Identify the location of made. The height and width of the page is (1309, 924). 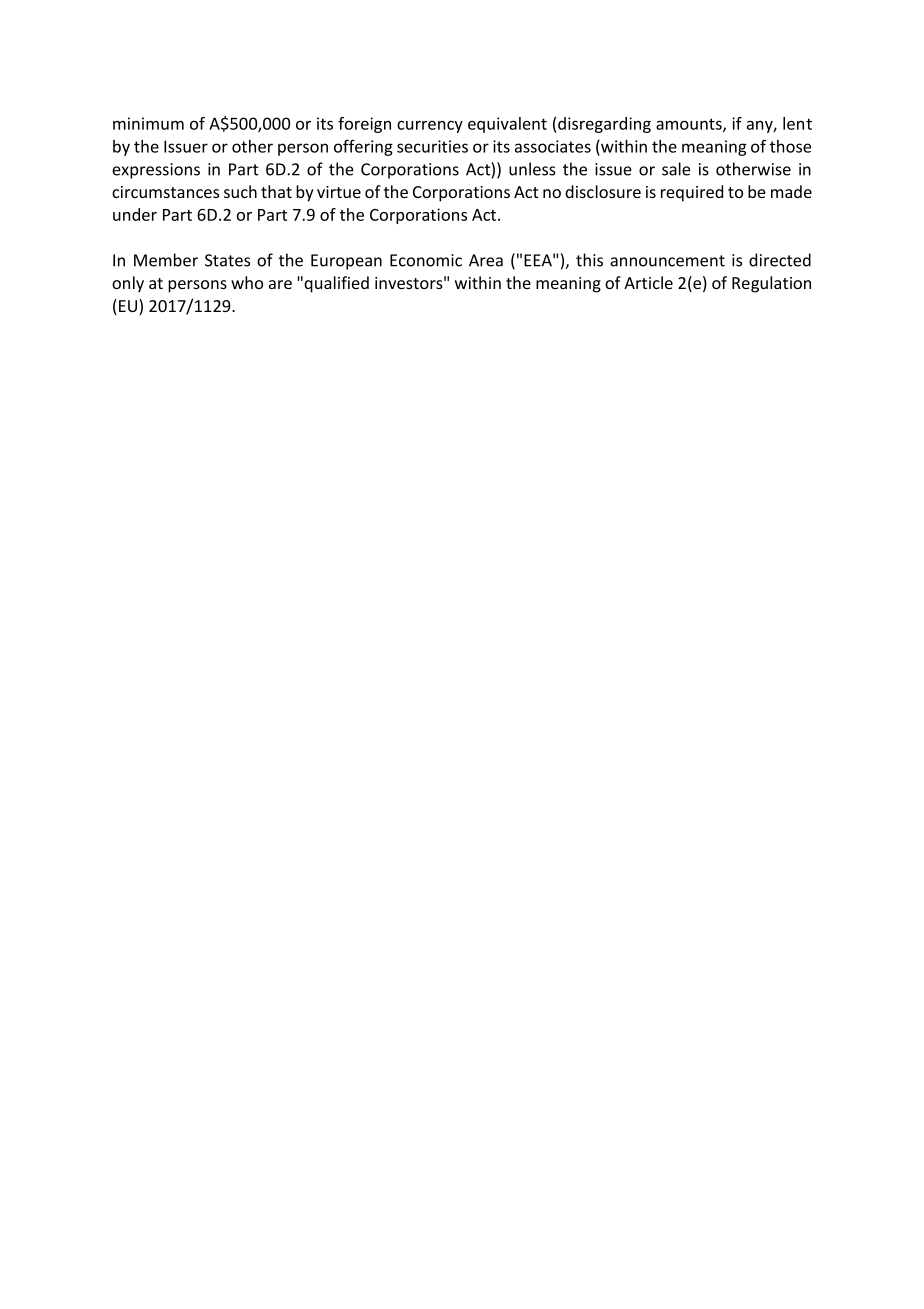
(791, 191).
